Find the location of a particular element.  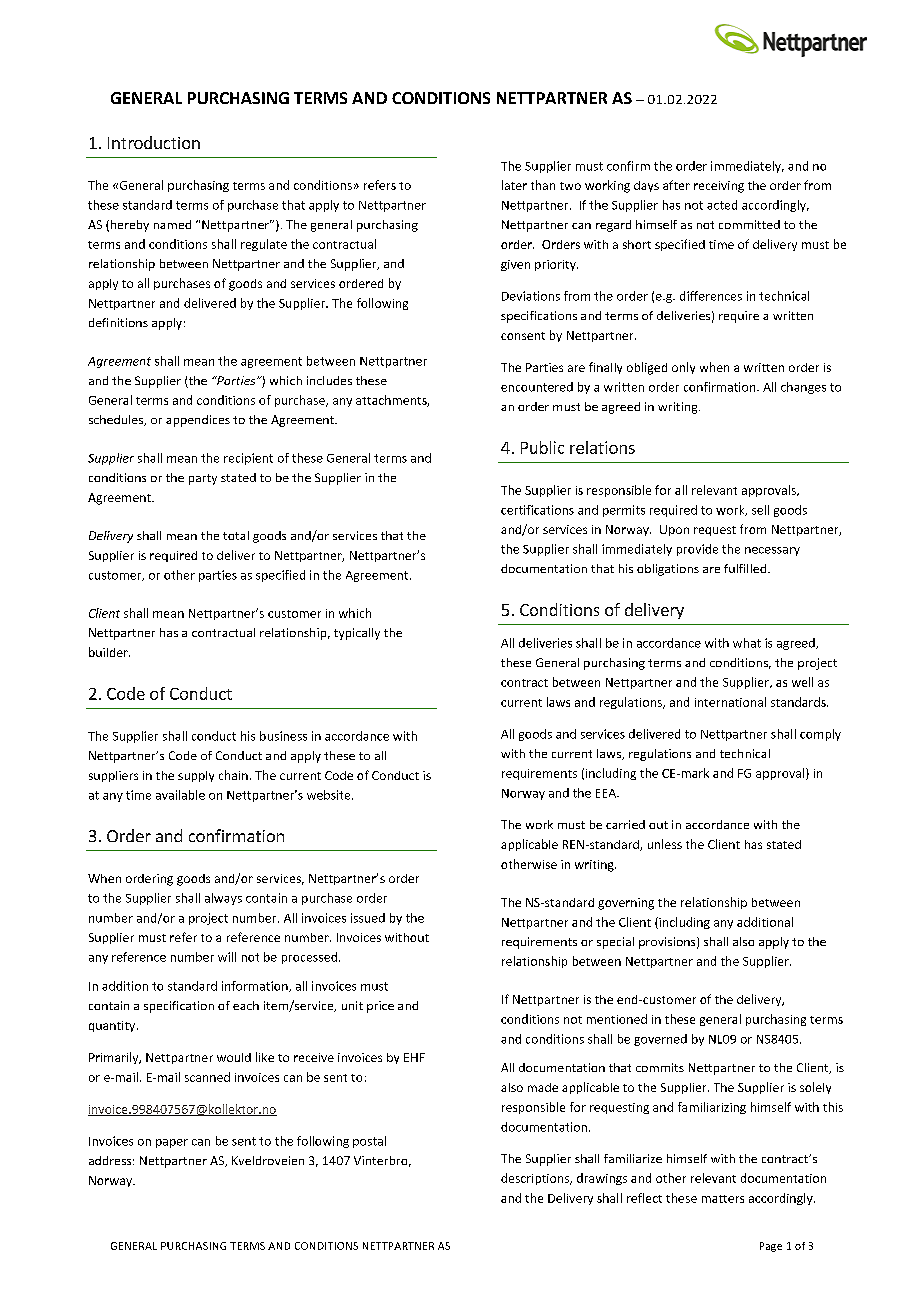

typically is located at coordinates (357, 634).
